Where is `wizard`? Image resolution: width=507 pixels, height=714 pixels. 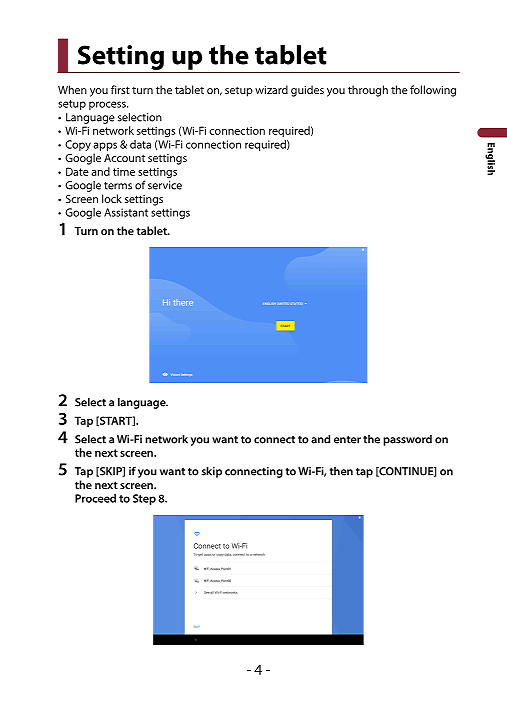 wizard is located at coordinates (271, 89).
